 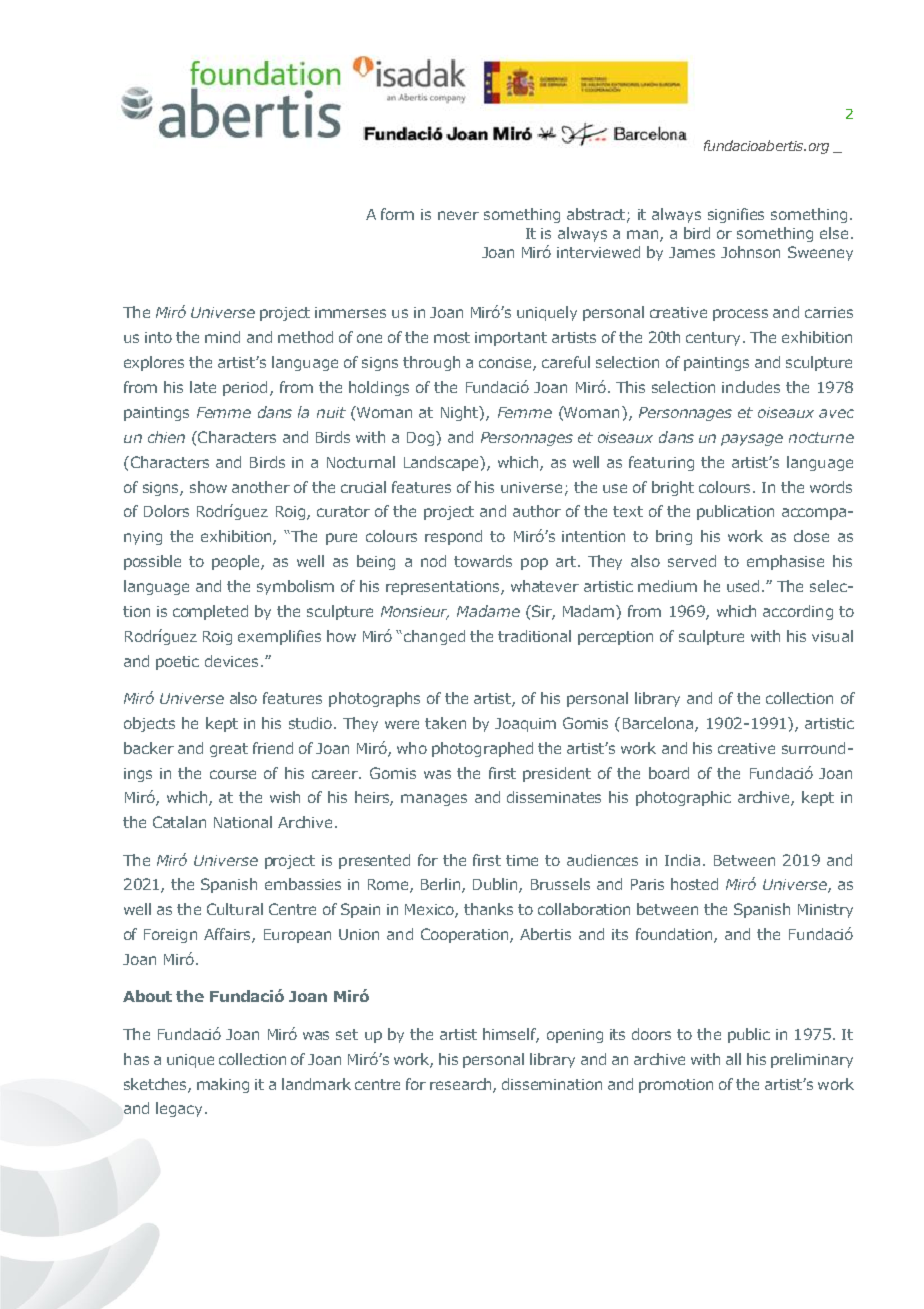 I want to click on devices, so click(x=233, y=661).
